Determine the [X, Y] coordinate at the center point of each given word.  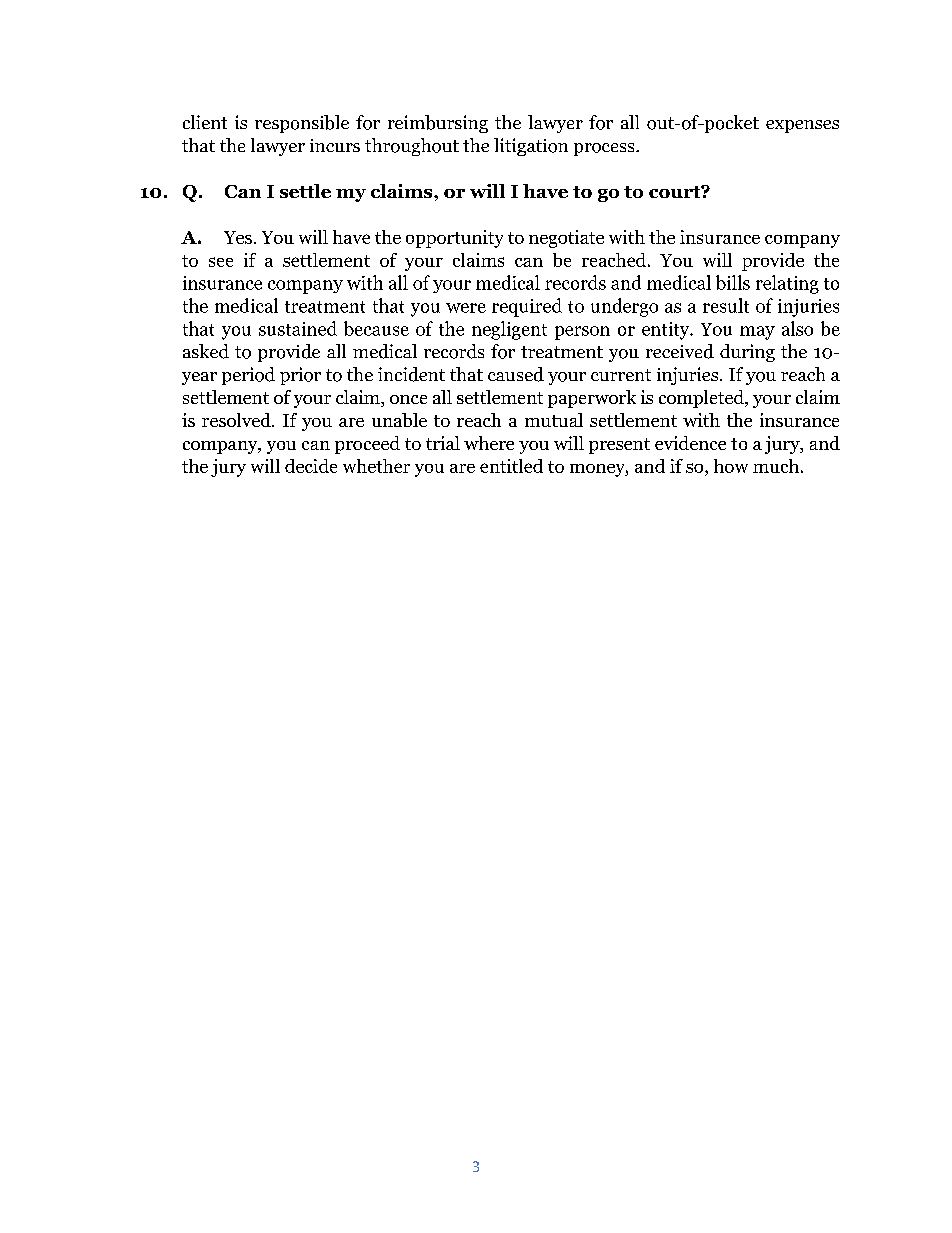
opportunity [454, 239]
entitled [511, 466]
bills [733, 282]
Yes [238, 237]
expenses [802, 126]
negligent [509, 330]
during [747, 353]
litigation [531, 147]
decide [311, 466]
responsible [302, 124]
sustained [298, 328]
